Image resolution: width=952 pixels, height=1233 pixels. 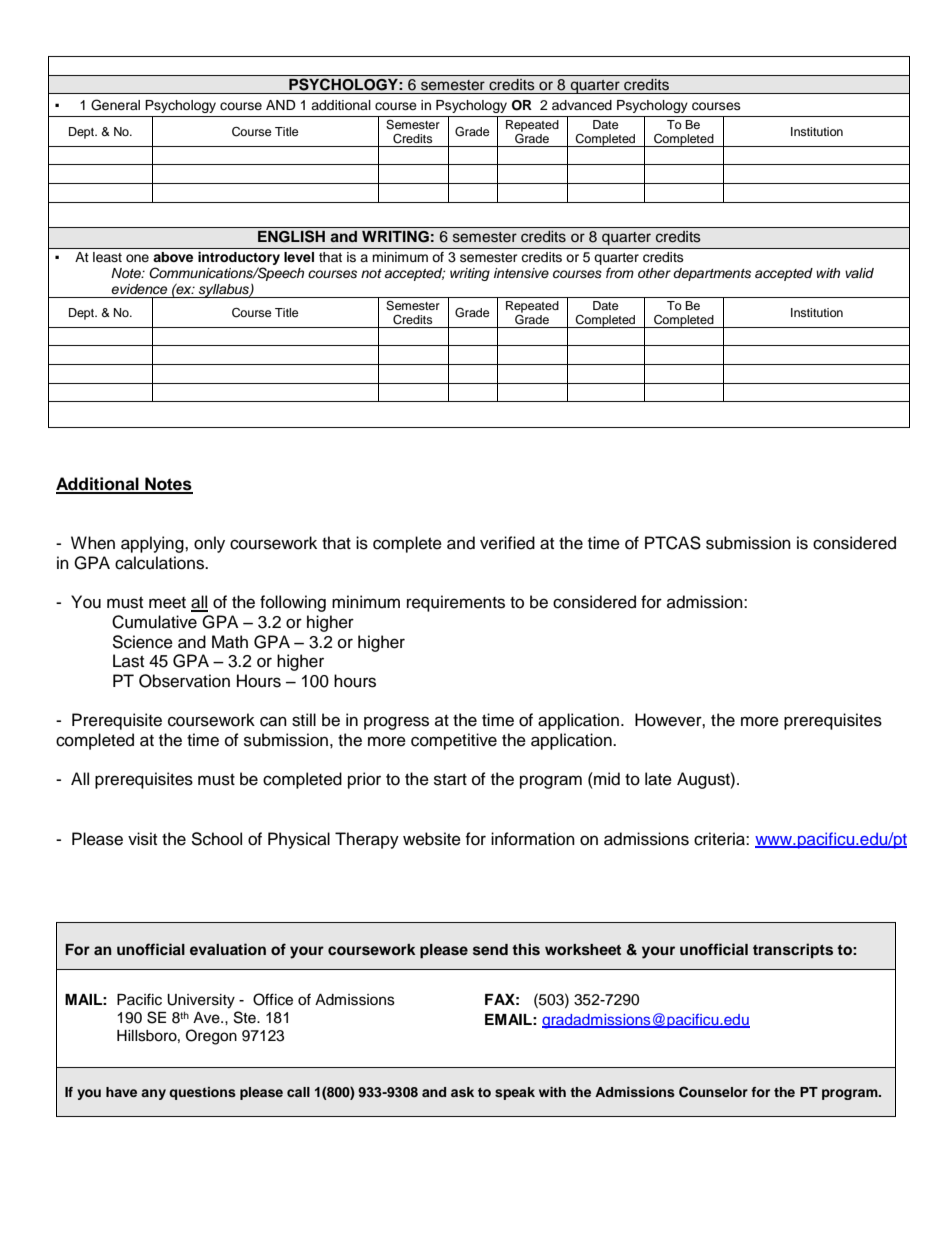 What do you see at coordinates (202, 1093) in the screenshot?
I see `questions` at bounding box center [202, 1093].
